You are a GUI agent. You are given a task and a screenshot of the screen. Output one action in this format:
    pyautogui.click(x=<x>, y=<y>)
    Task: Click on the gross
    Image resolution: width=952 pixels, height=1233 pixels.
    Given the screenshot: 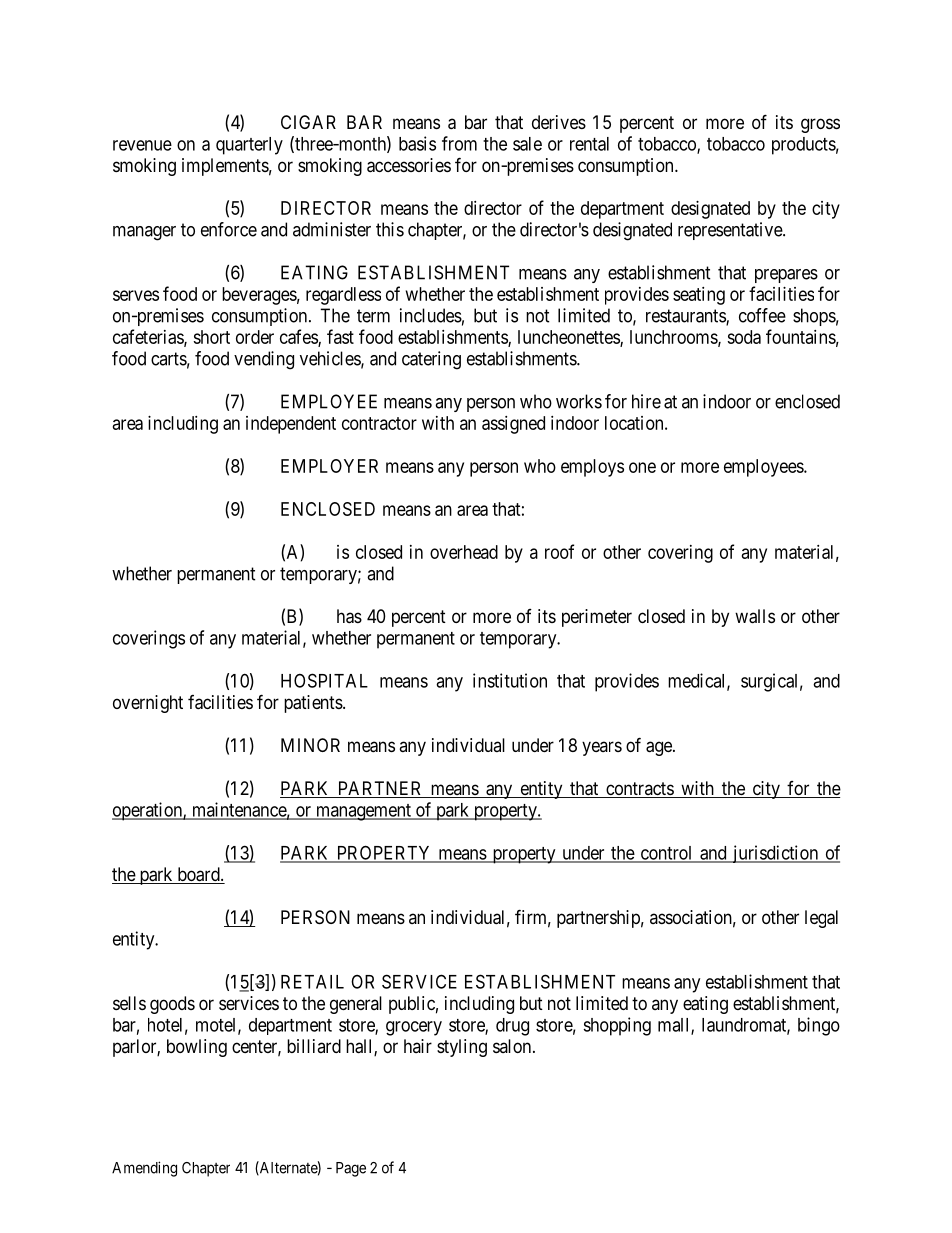 What is the action you would take?
    pyautogui.click(x=820, y=125)
